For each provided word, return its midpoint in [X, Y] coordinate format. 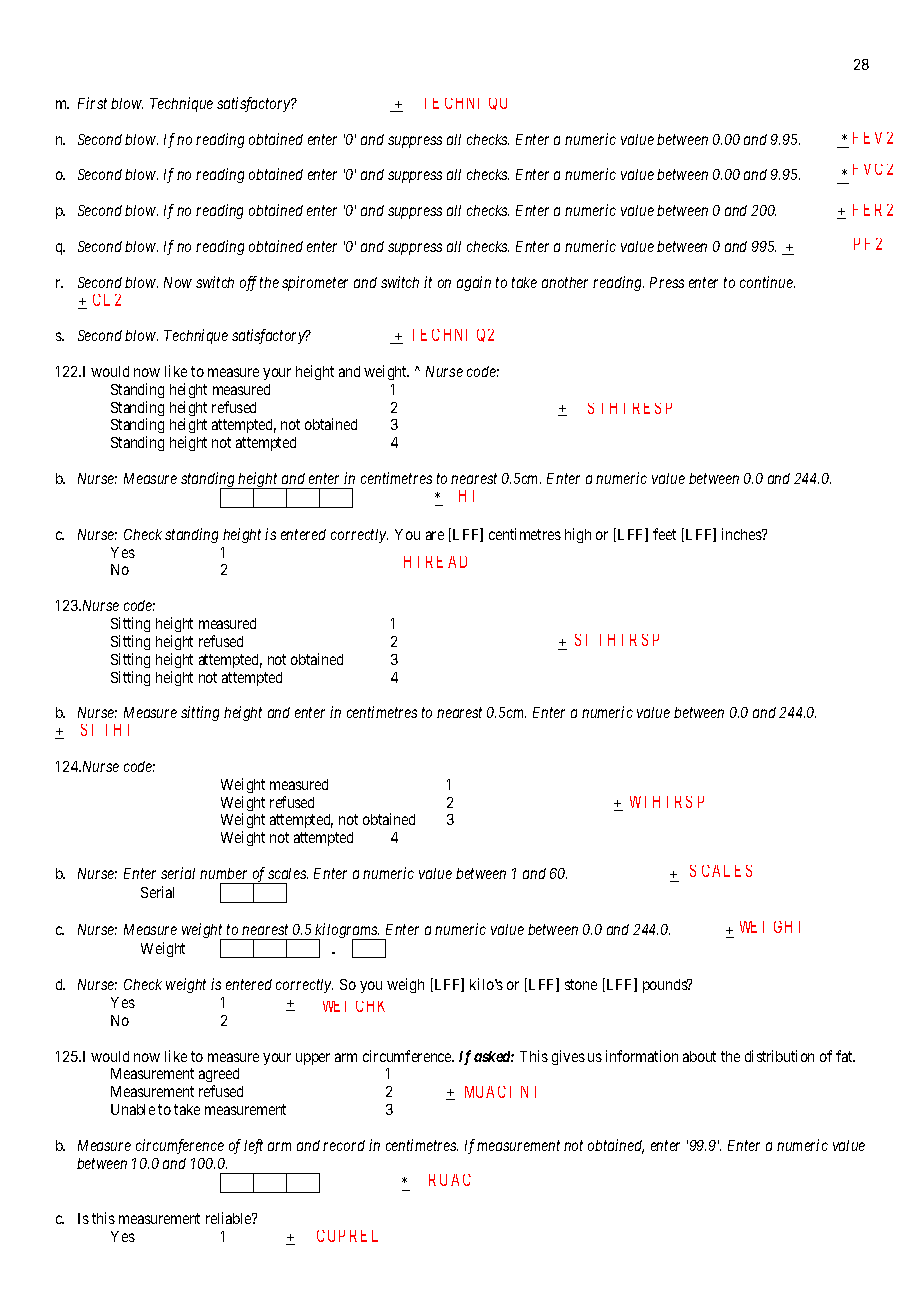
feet [664, 534]
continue [767, 282]
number [223, 873]
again [474, 283]
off [248, 283]
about [699, 1056]
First [92, 103]
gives [568, 1057]
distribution [779, 1056]
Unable [133, 1109]
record [344, 1145]
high [578, 535]
